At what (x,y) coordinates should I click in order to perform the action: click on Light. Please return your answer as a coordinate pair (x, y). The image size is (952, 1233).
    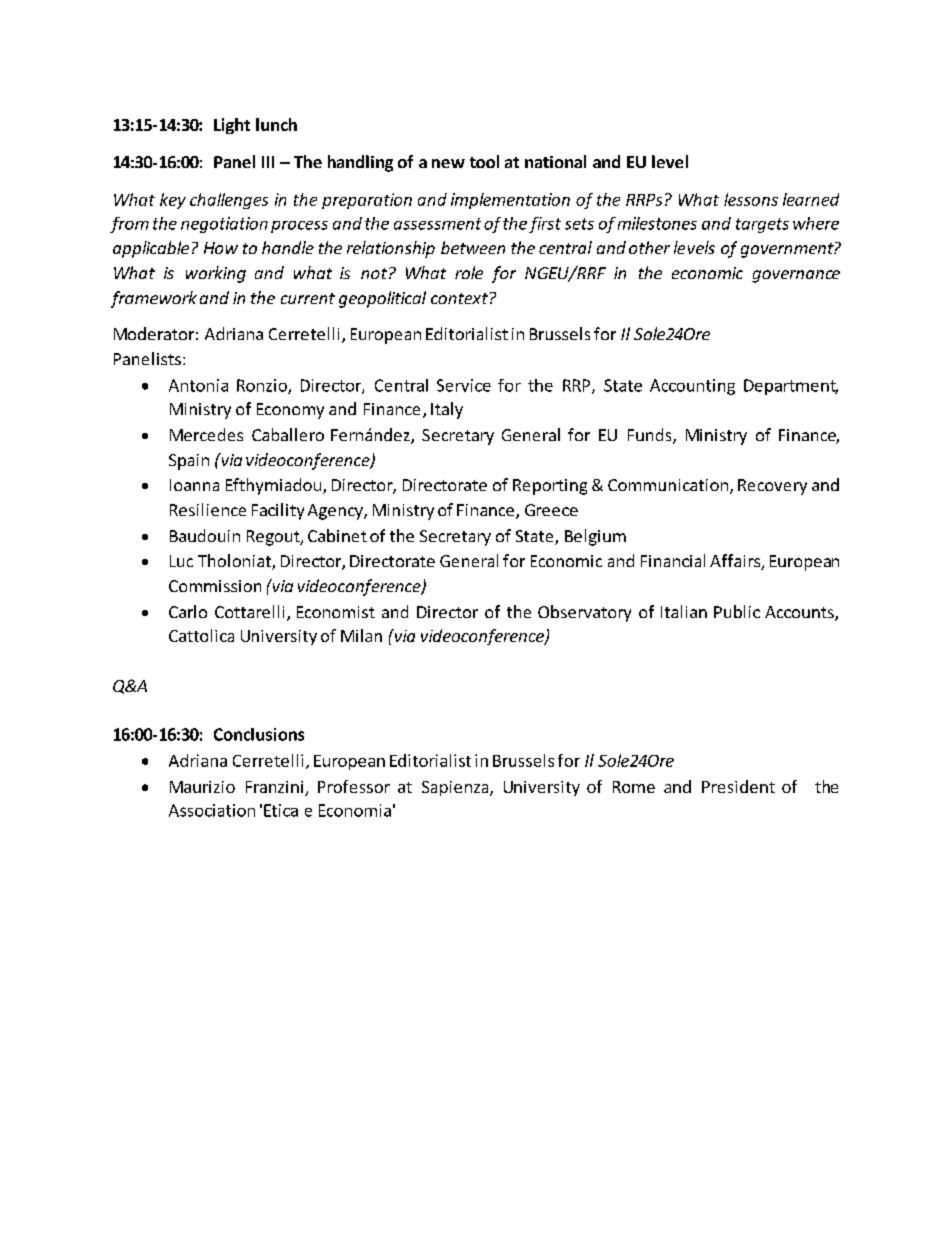
    Looking at the image, I should click on (232, 126).
